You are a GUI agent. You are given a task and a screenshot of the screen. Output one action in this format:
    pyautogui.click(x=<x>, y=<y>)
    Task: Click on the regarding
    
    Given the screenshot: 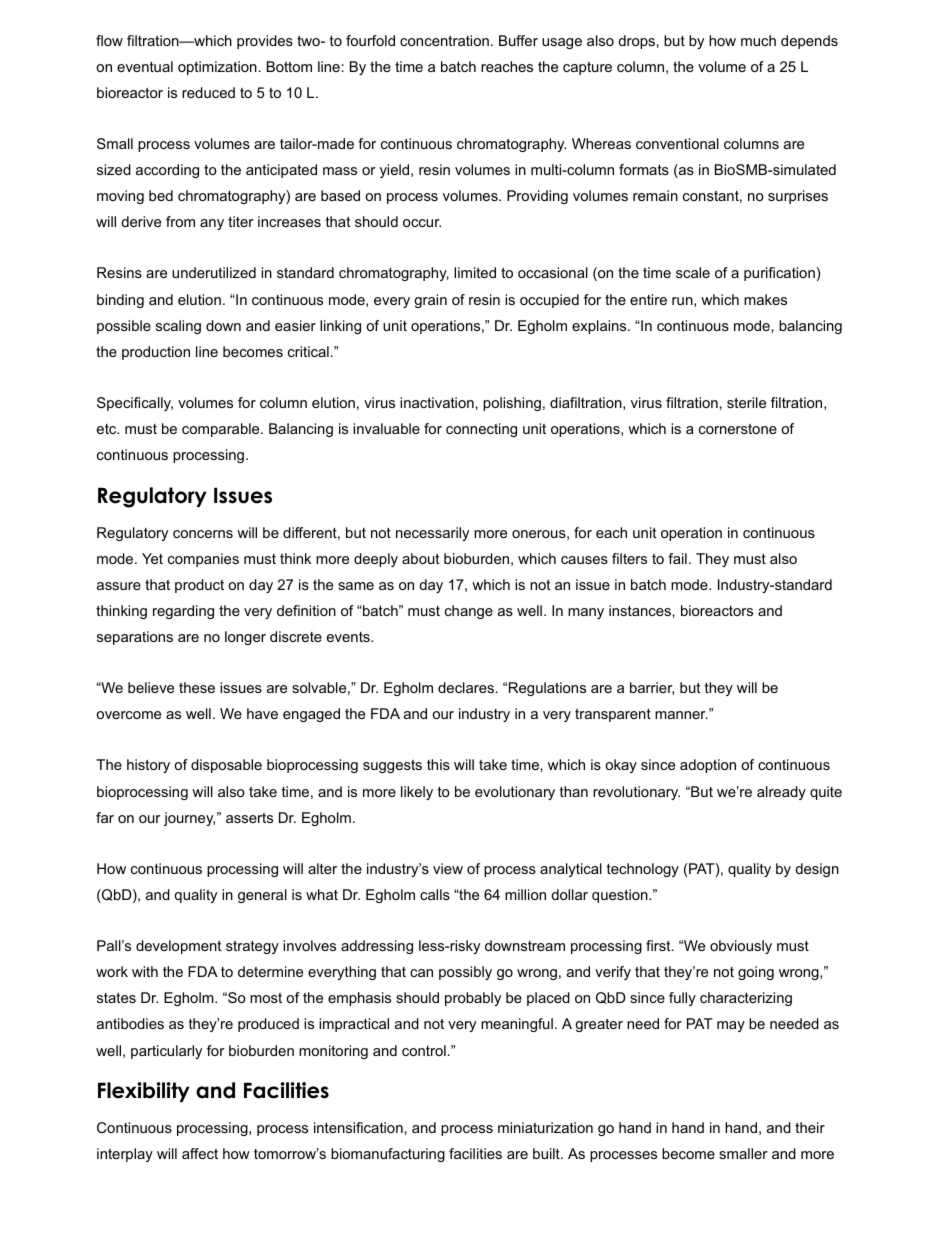 What is the action you would take?
    pyautogui.click(x=183, y=612)
